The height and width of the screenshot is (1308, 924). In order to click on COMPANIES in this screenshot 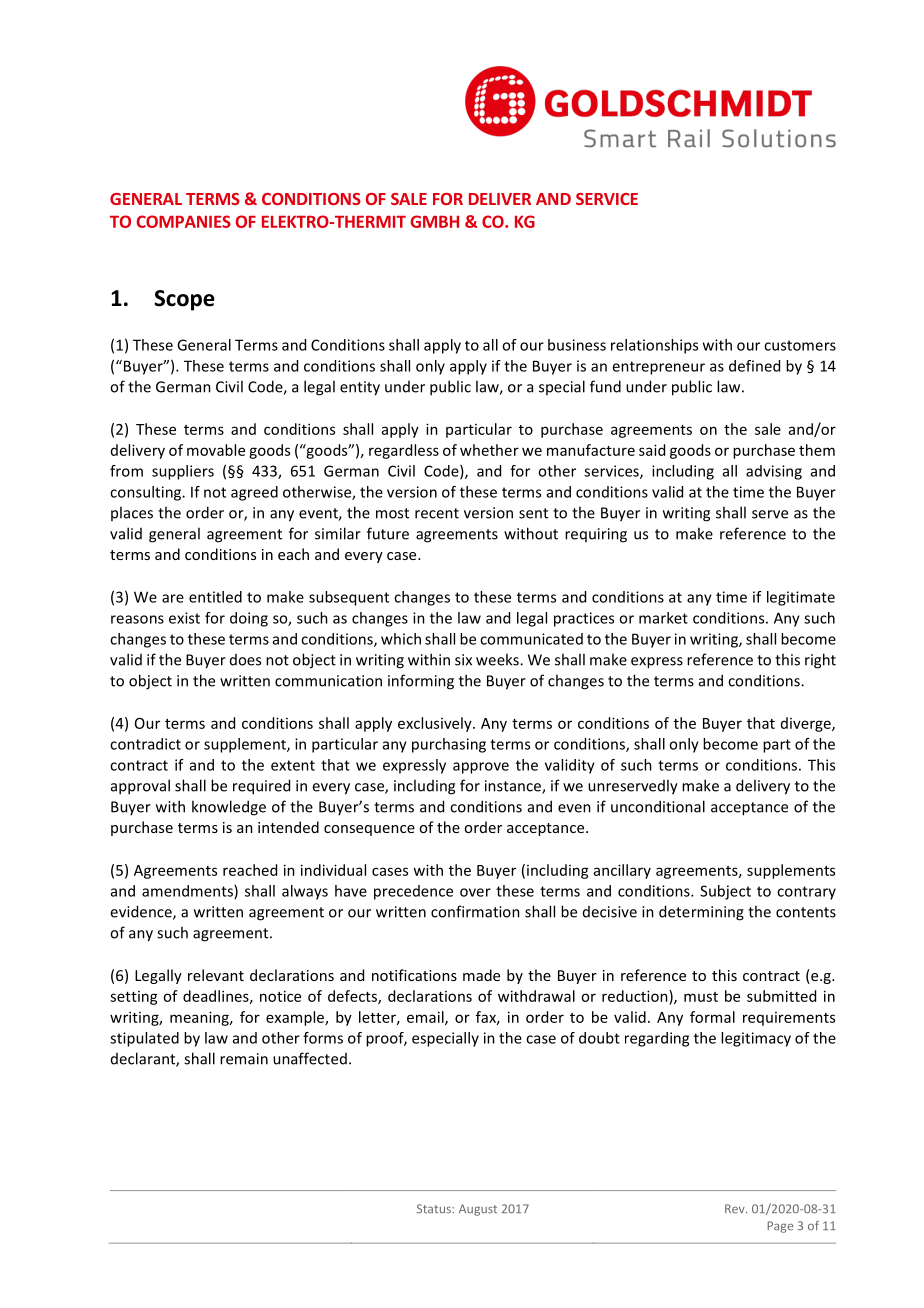, I will do `click(184, 221)`.
